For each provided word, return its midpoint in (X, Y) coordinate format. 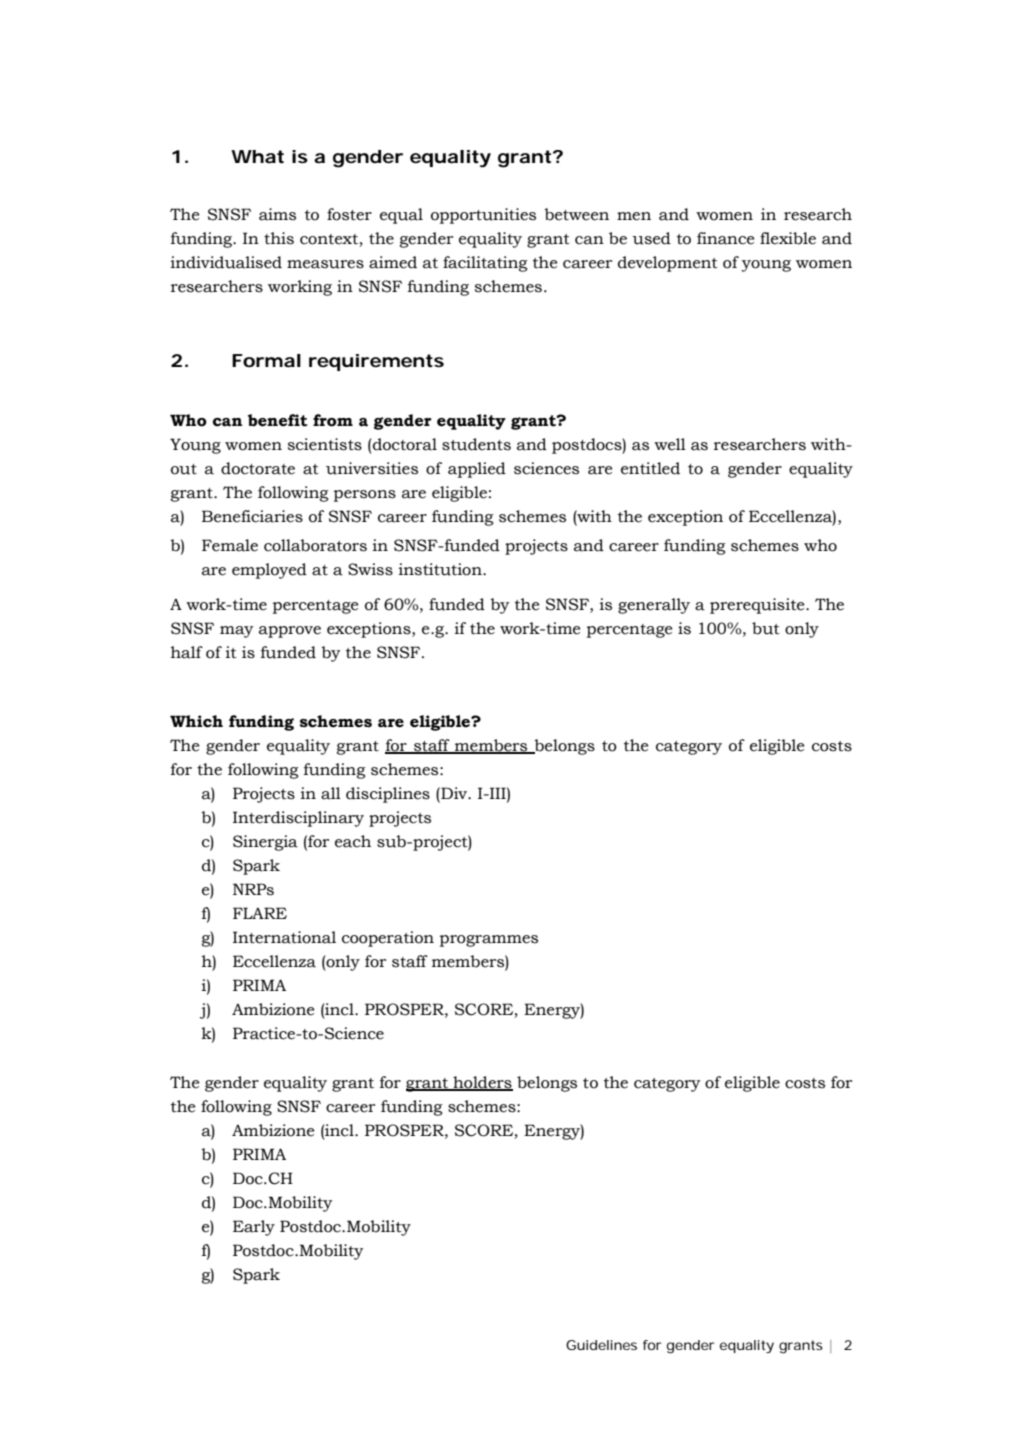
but (766, 628)
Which (196, 721)
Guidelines (601, 1345)
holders (482, 1083)
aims (277, 214)
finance (725, 238)
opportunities (483, 216)
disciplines (388, 795)
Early (254, 1228)
